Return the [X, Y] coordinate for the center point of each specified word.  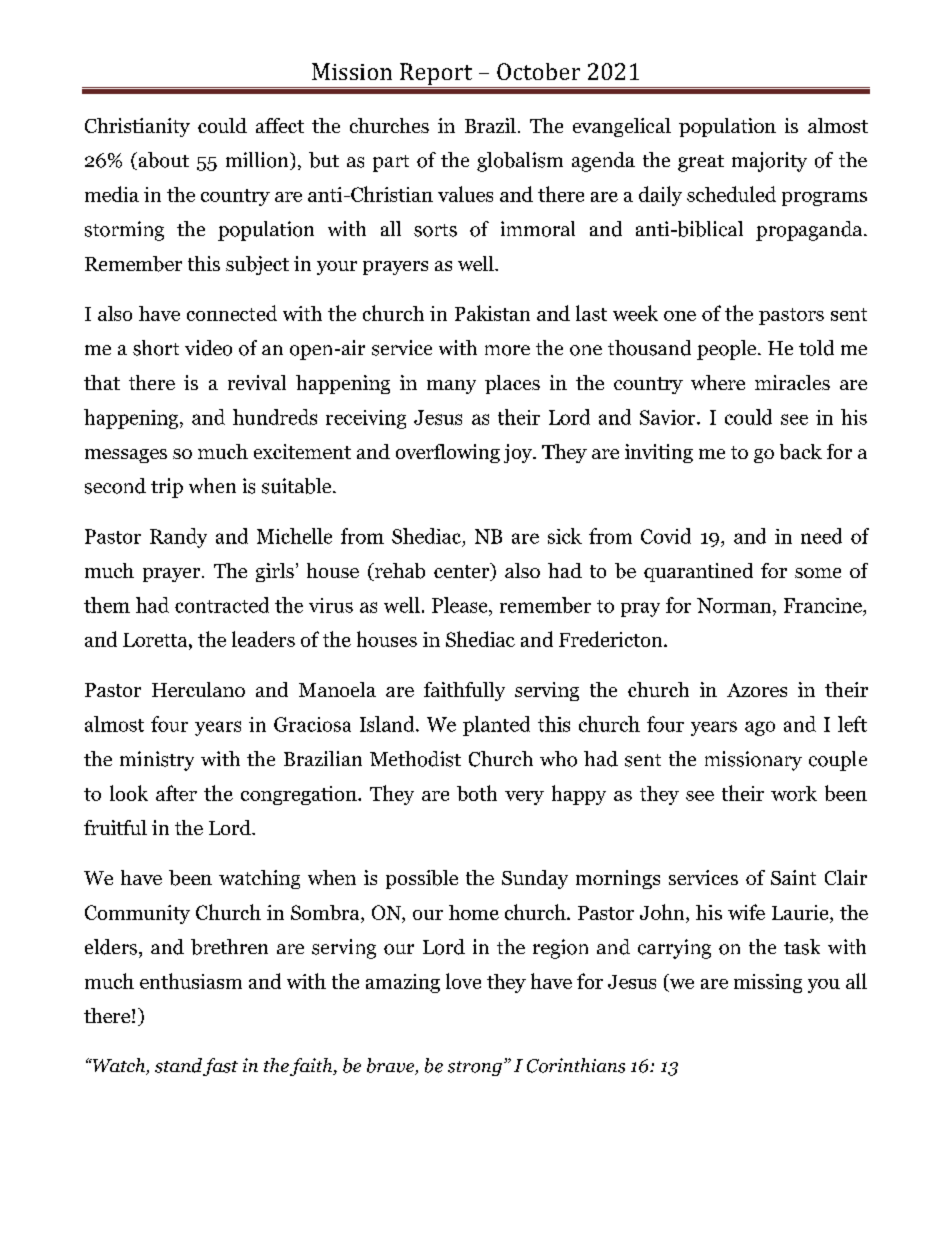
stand [178, 1065]
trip [167, 488]
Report [436, 75]
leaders [263, 639]
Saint [793, 877]
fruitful [115, 827]
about [162, 161]
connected [232, 313]
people [728, 350]
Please [461, 605]
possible [422, 879]
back [801, 452]
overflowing [448, 453]
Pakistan [492, 313]
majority [769, 162]
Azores [757, 690]
